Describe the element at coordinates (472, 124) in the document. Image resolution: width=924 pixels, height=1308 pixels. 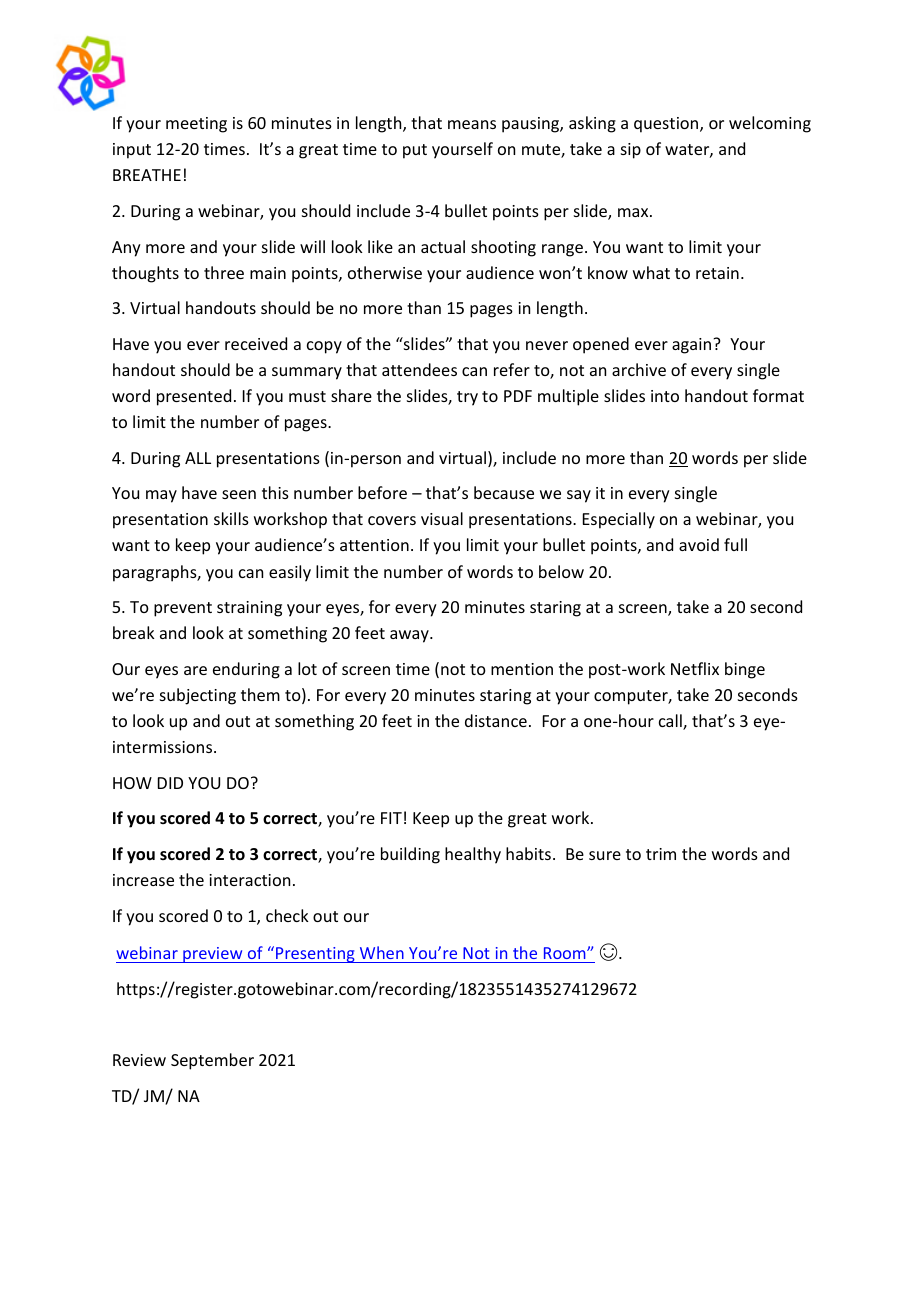
I see `means` at that location.
